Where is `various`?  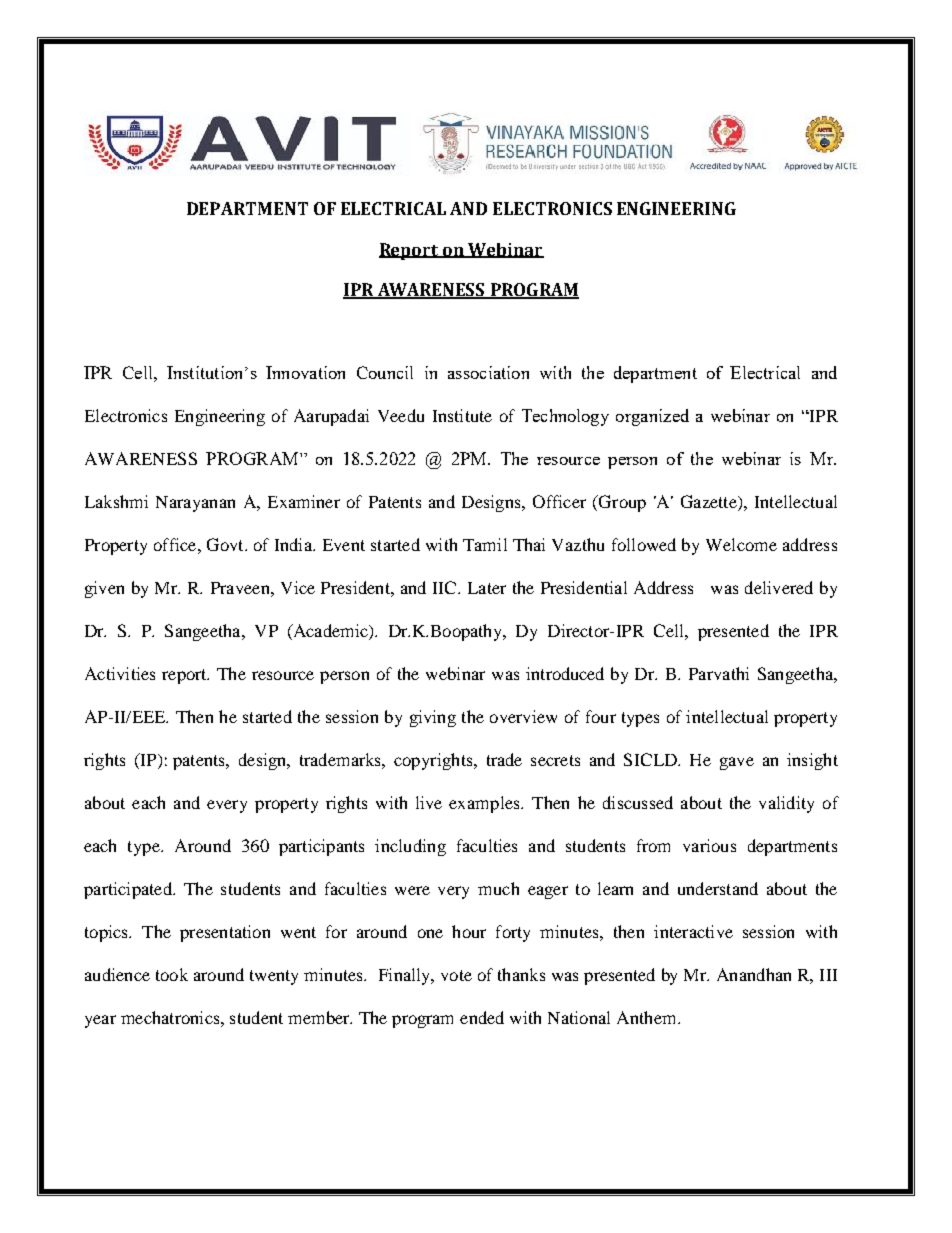
various is located at coordinates (709, 845).
